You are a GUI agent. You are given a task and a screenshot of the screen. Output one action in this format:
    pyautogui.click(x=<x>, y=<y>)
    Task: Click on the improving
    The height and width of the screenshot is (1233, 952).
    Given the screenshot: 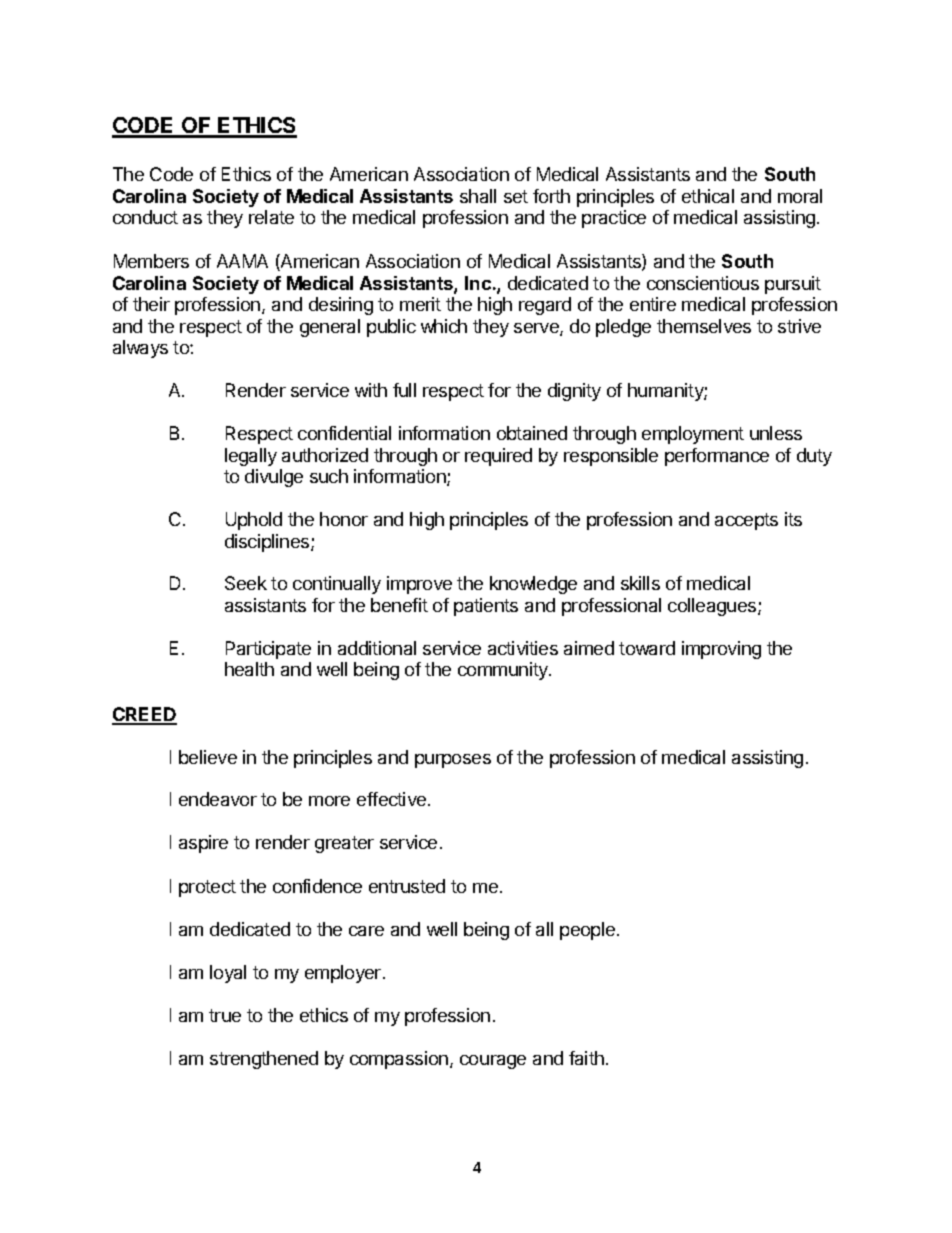 What is the action you would take?
    pyautogui.click(x=721, y=650)
